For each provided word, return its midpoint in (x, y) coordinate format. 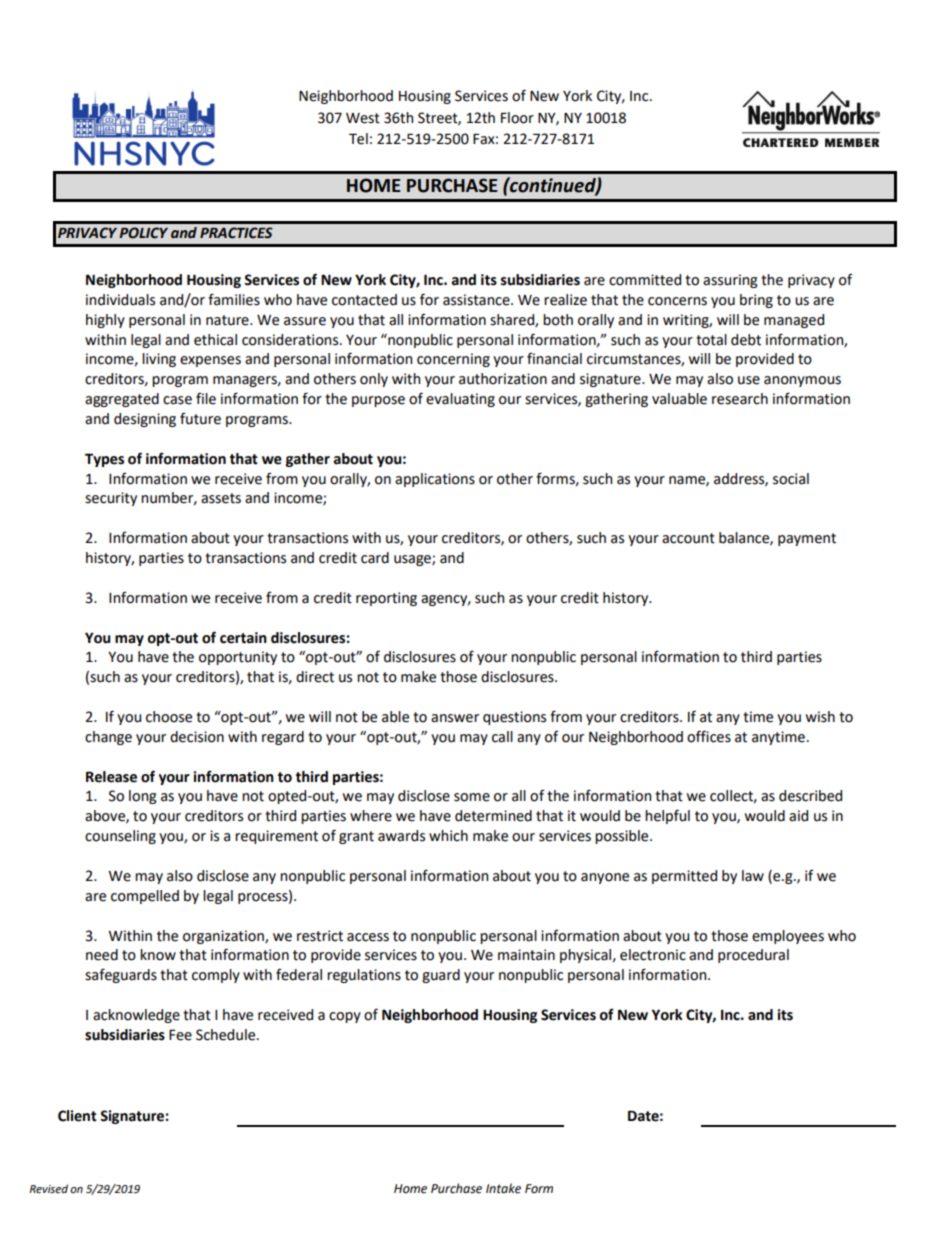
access (368, 937)
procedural (753, 956)
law (753, 876)
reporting (386, 599)
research (740, 399)
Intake (503, 1188)
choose (169, 717)
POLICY (143, 233)
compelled (145, 897)
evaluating (460, 400)
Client (77, 1116)
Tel (358, 139)
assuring (730, 281)
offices (709, 736)
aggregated (122, 400)
